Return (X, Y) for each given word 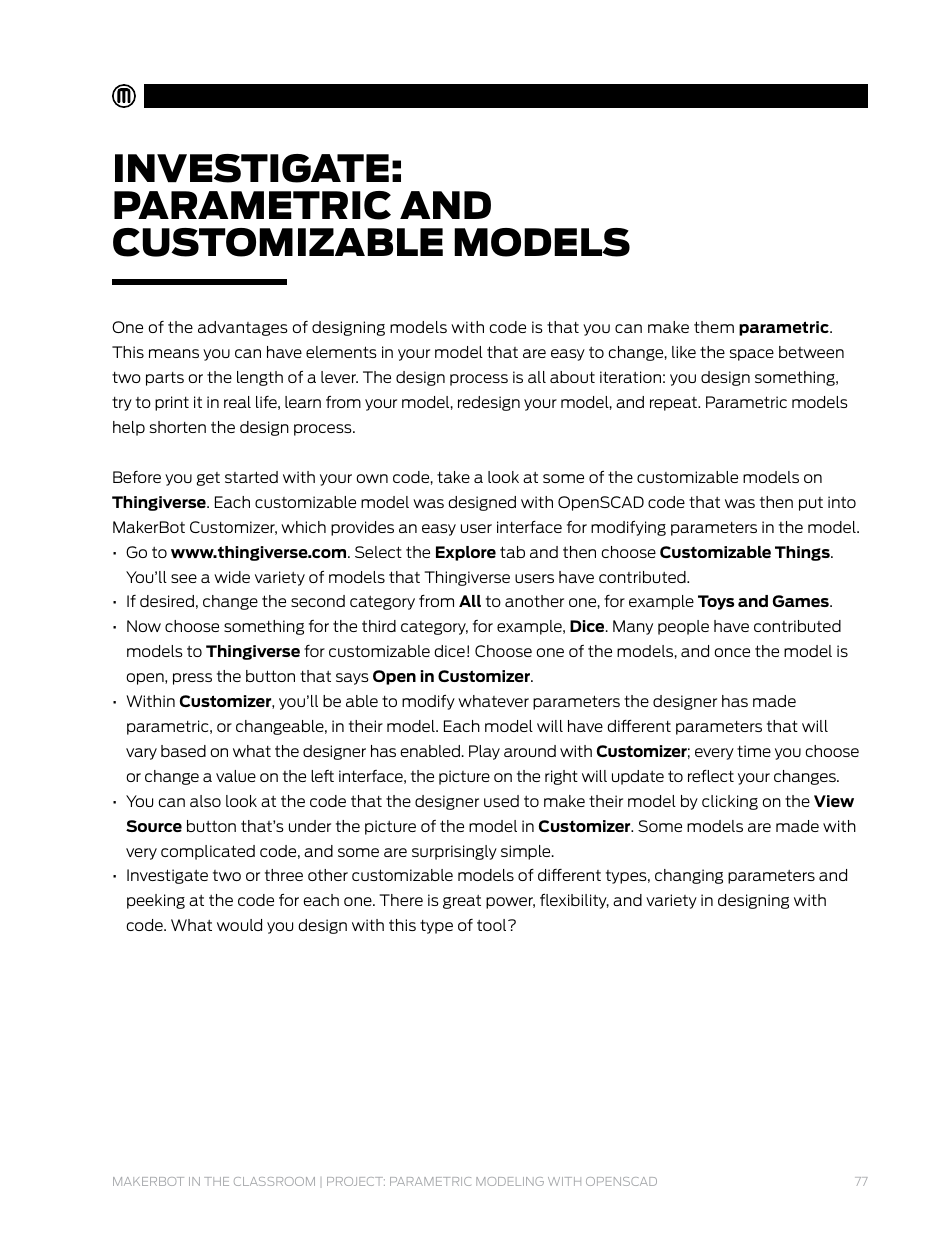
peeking (156, 901)
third (379, 626)
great (462, 901)
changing (689, 876)
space (752, 355)
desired (167, 601)
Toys (716, 602)
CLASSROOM (274, 1181)
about (572, 377)
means (174, 353)
